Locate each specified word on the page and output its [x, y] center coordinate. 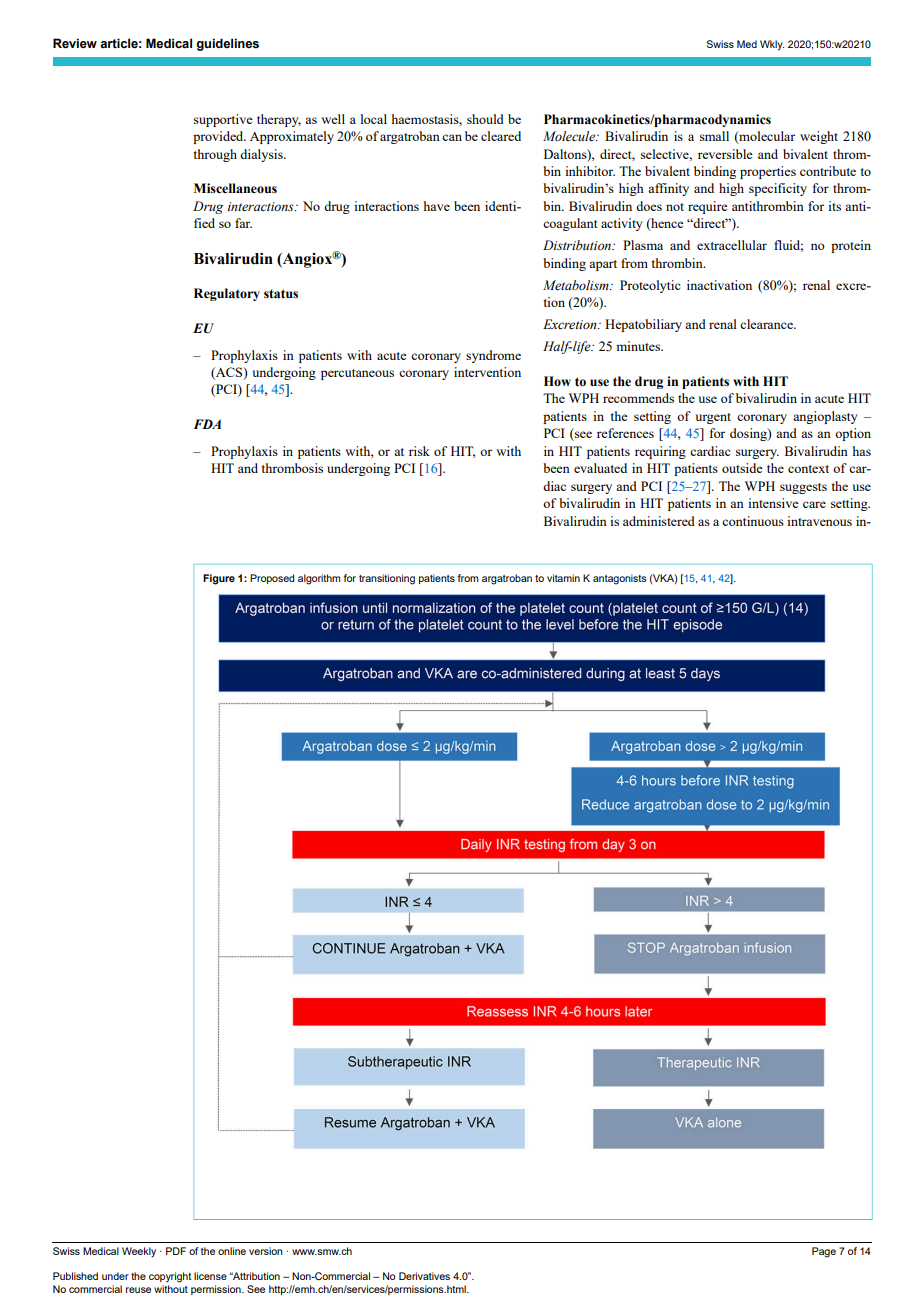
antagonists [620, 579]
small [714, 136]
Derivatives [424, 1276]
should [485, 119]
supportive [223, 120]
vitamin [563, 578]
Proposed [272, 579]
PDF [176, 1251]
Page [824, 1252]
